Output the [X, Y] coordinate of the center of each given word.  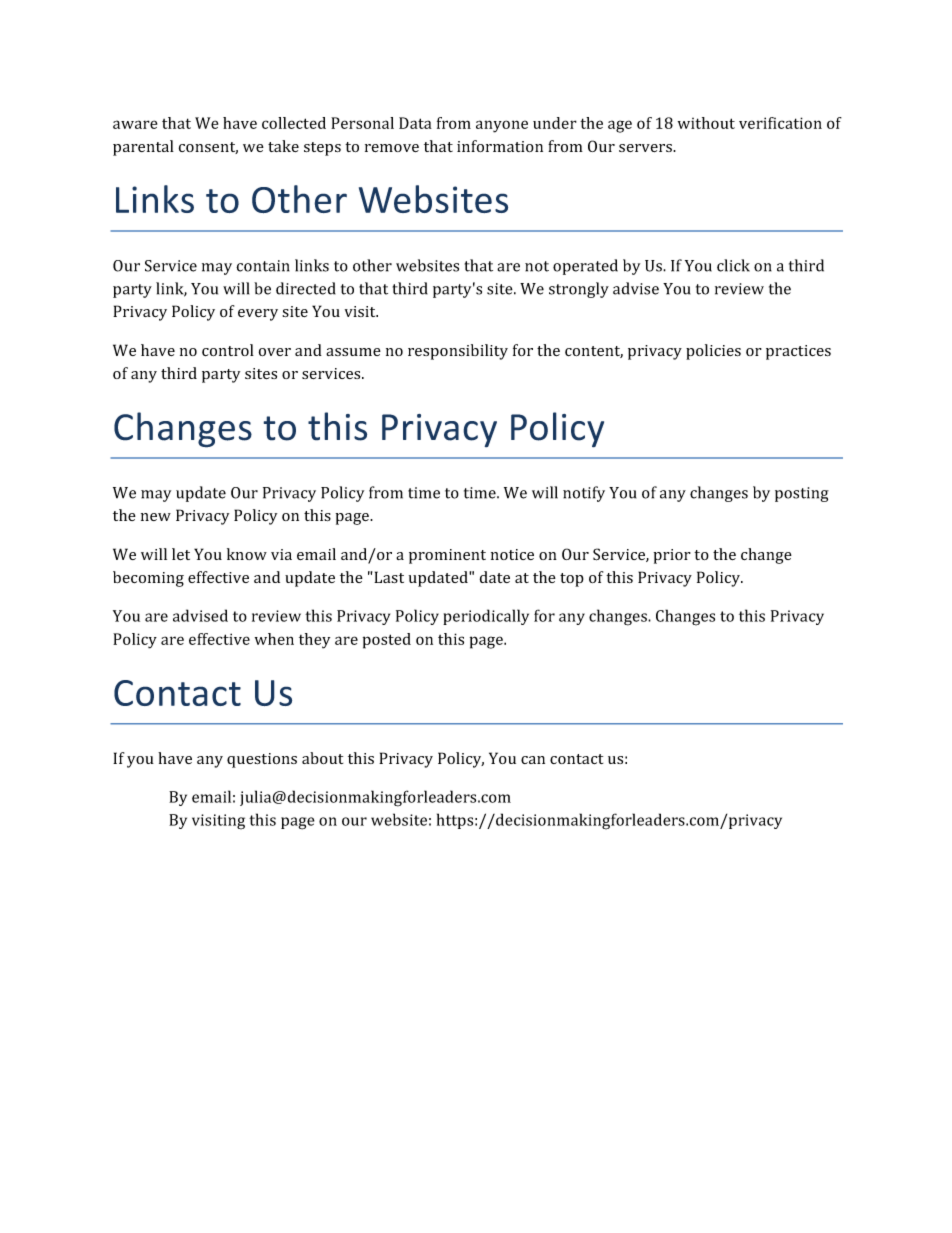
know [247, 554]
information [500, 146]
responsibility [458, 352]
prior [672, 556]
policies [713, 352]
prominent [447, 556]
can [533, 760]
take [283, 146]
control [228, 350]
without [706, 123]
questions [262, 760]
